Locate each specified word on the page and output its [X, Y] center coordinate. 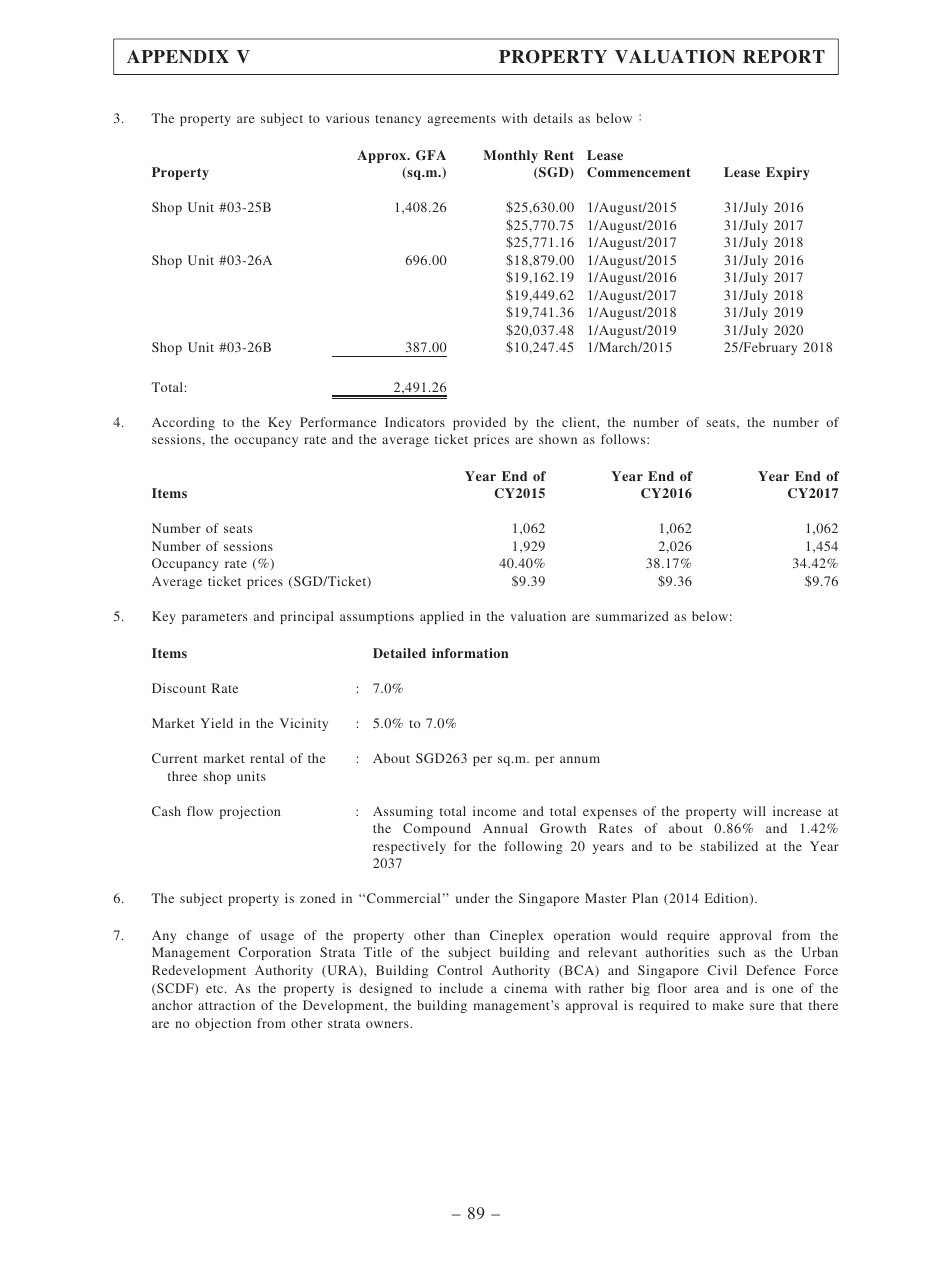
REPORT [784, 57]
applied [442, 617]
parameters [214, 618]
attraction [226, 1005]
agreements [462, 120]
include [461, 988]
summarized [632, 616]
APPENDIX [178, 57]
